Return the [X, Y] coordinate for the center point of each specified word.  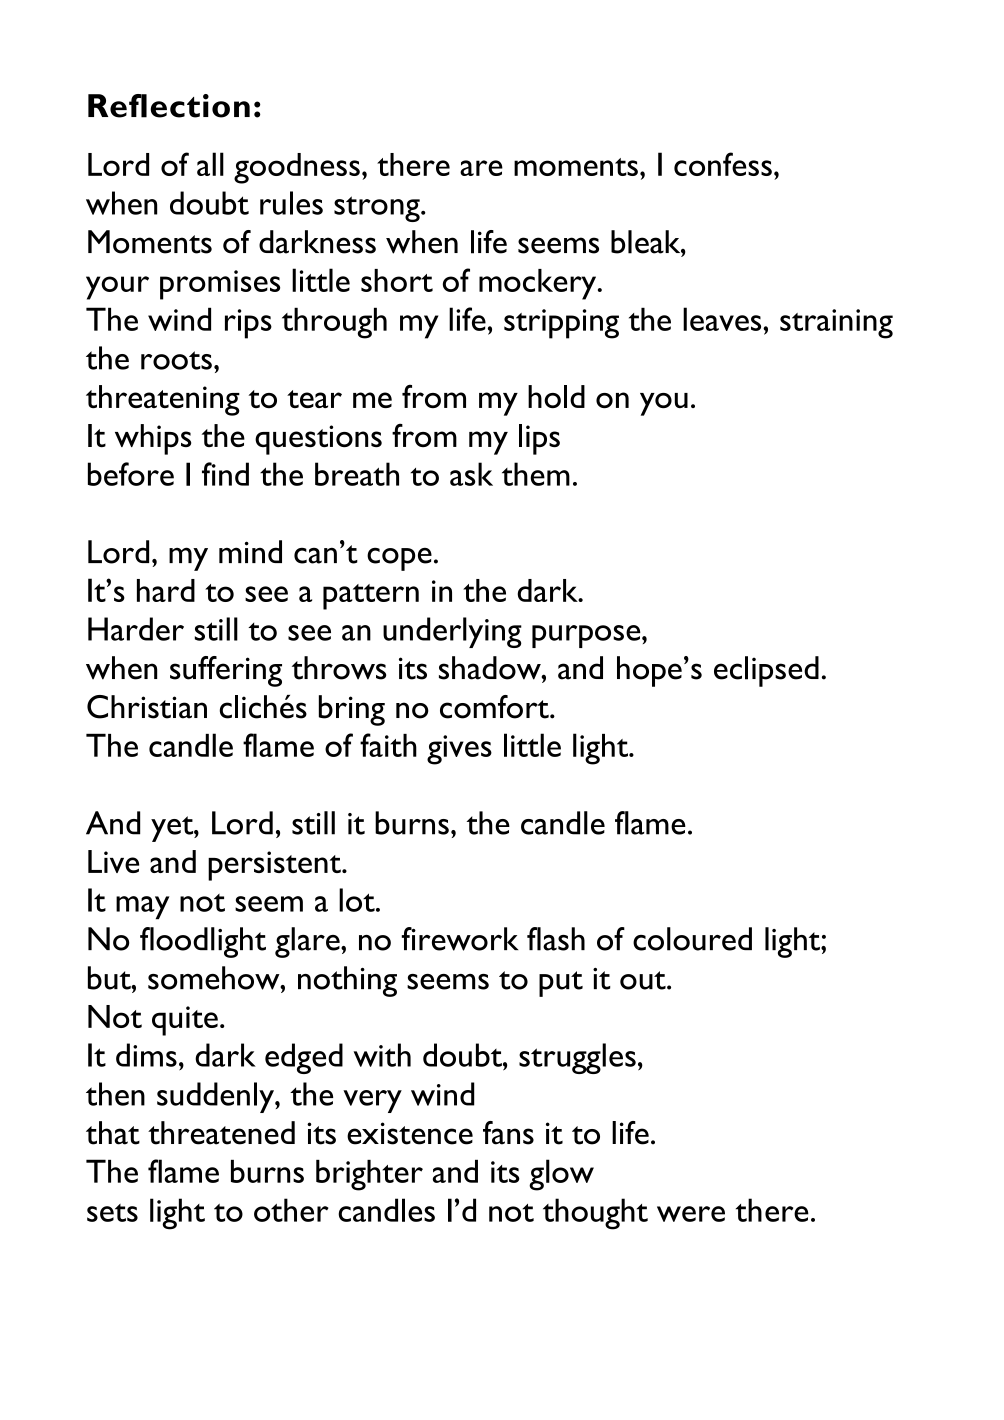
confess [723, 164]
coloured [692, 939]
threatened [221, 1133]
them [536, 474]
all [210, 164]
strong [378, 209]
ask [471, 474]
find [225, 474]
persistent [275, 866]
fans [508, 1133]
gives [459, 750]
